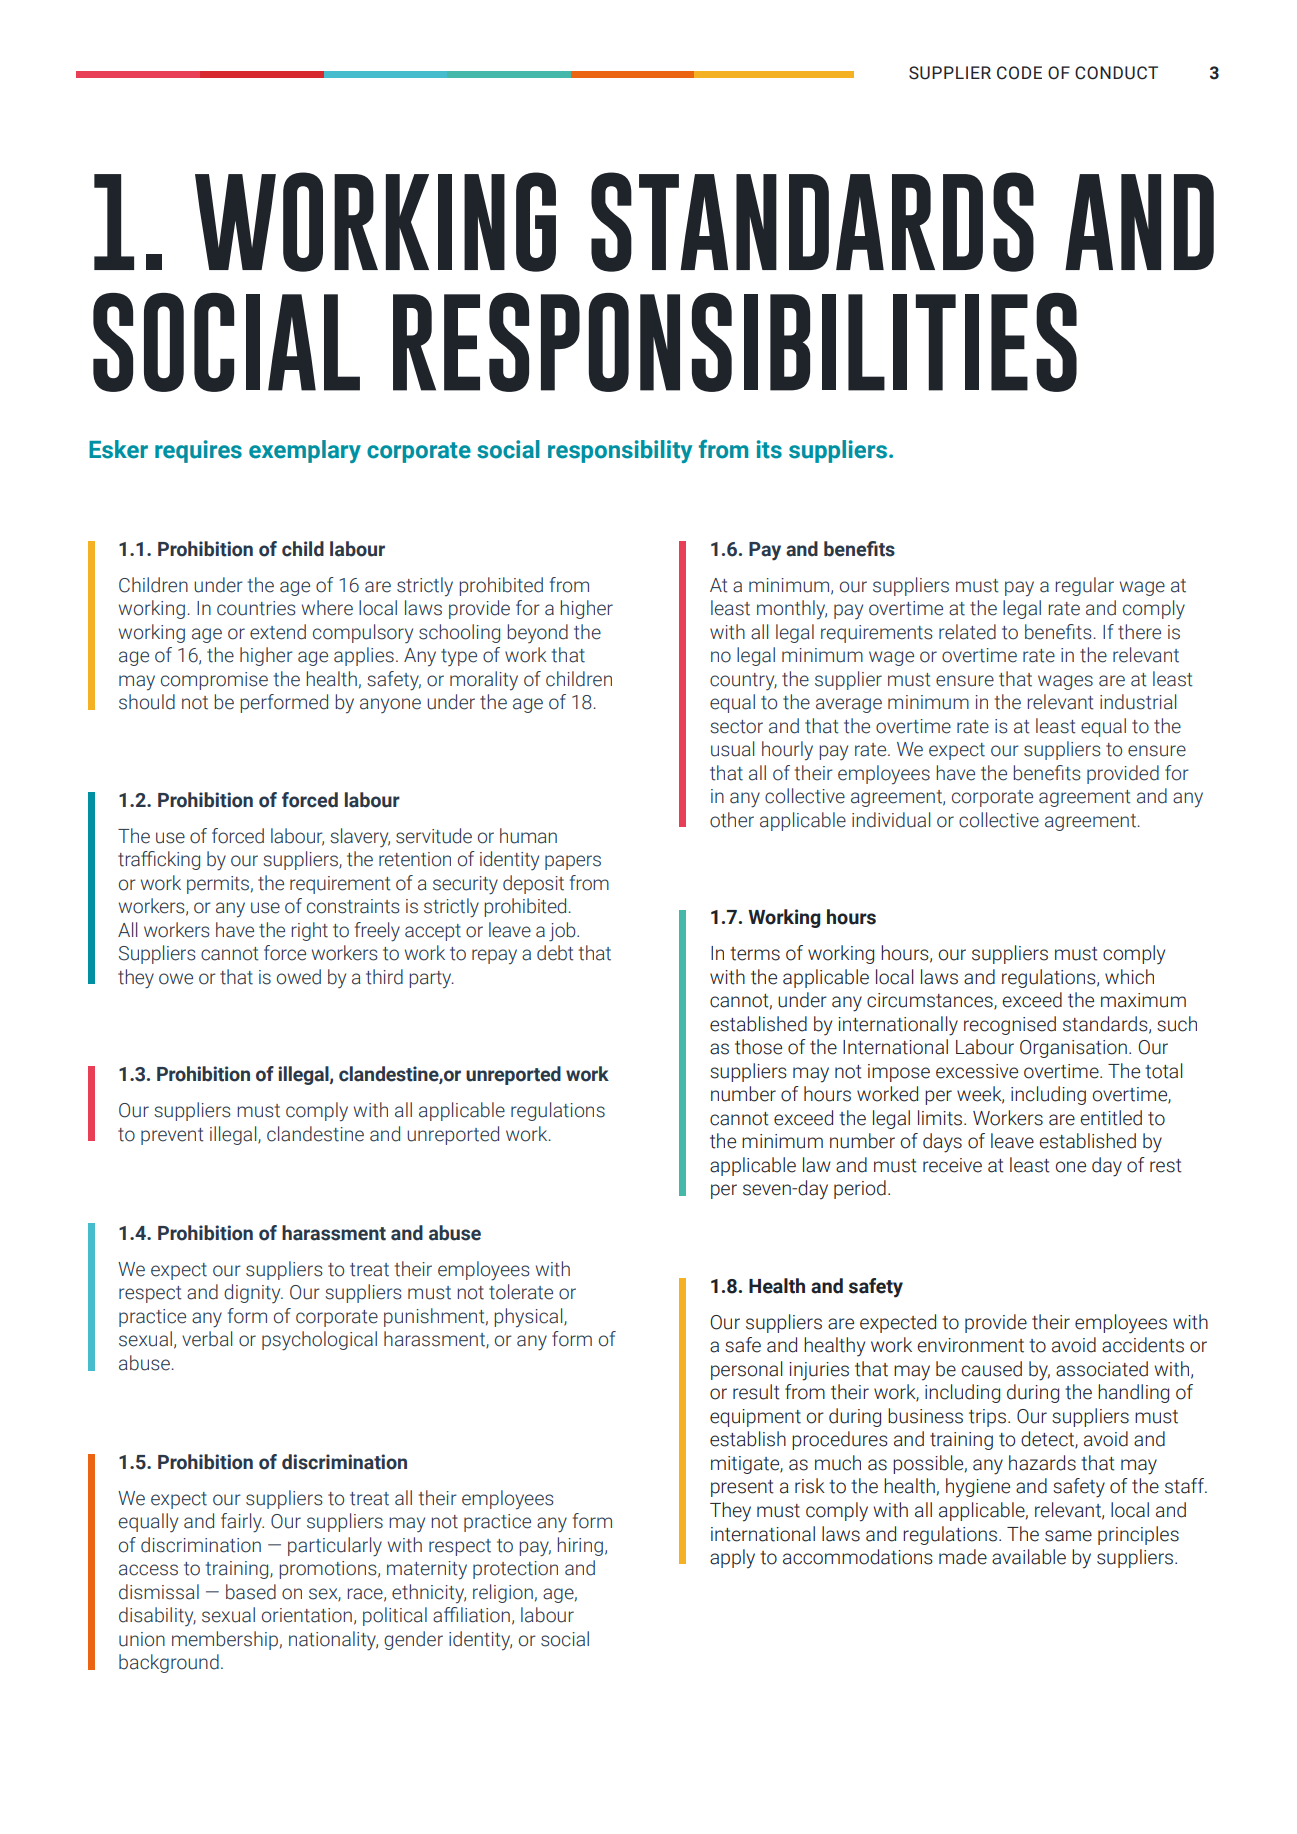 The image size is (1297, 1834). What do you see at coordinates (251, 1592) in the page?
I see `based` at bounding box center [251, 1592].
